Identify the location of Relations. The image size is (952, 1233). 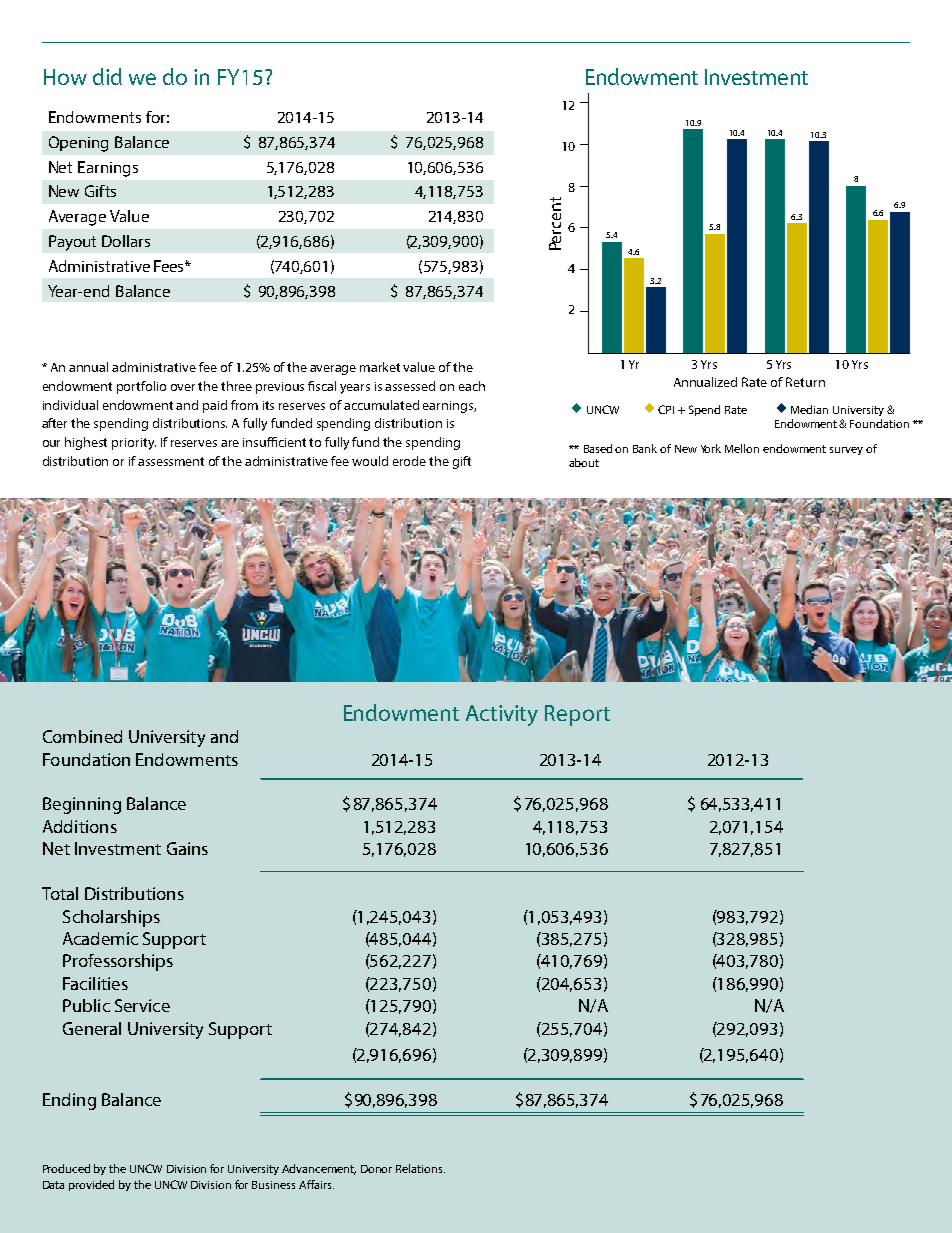
(420, 1168).
